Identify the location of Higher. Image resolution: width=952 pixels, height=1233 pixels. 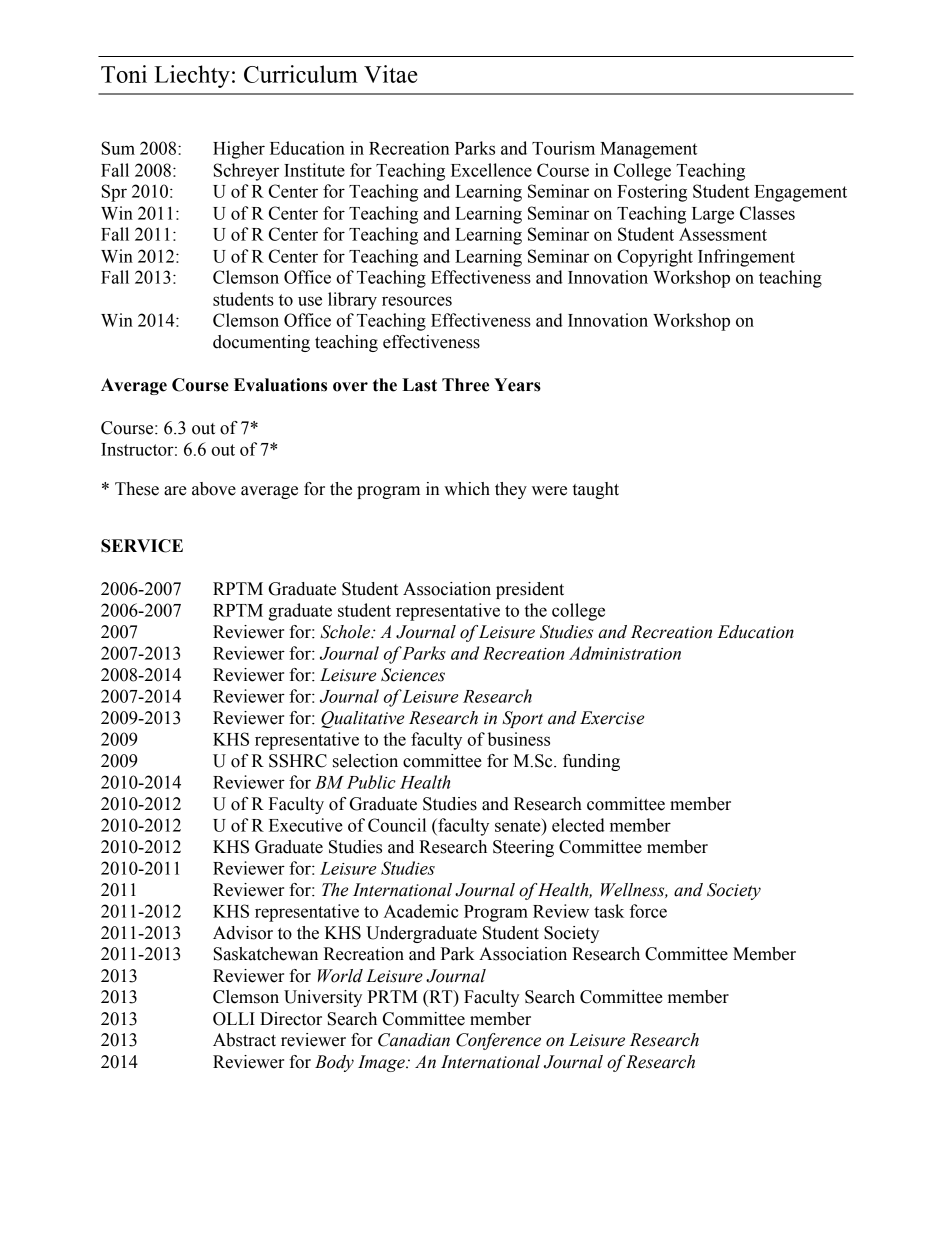
(239, 150).
